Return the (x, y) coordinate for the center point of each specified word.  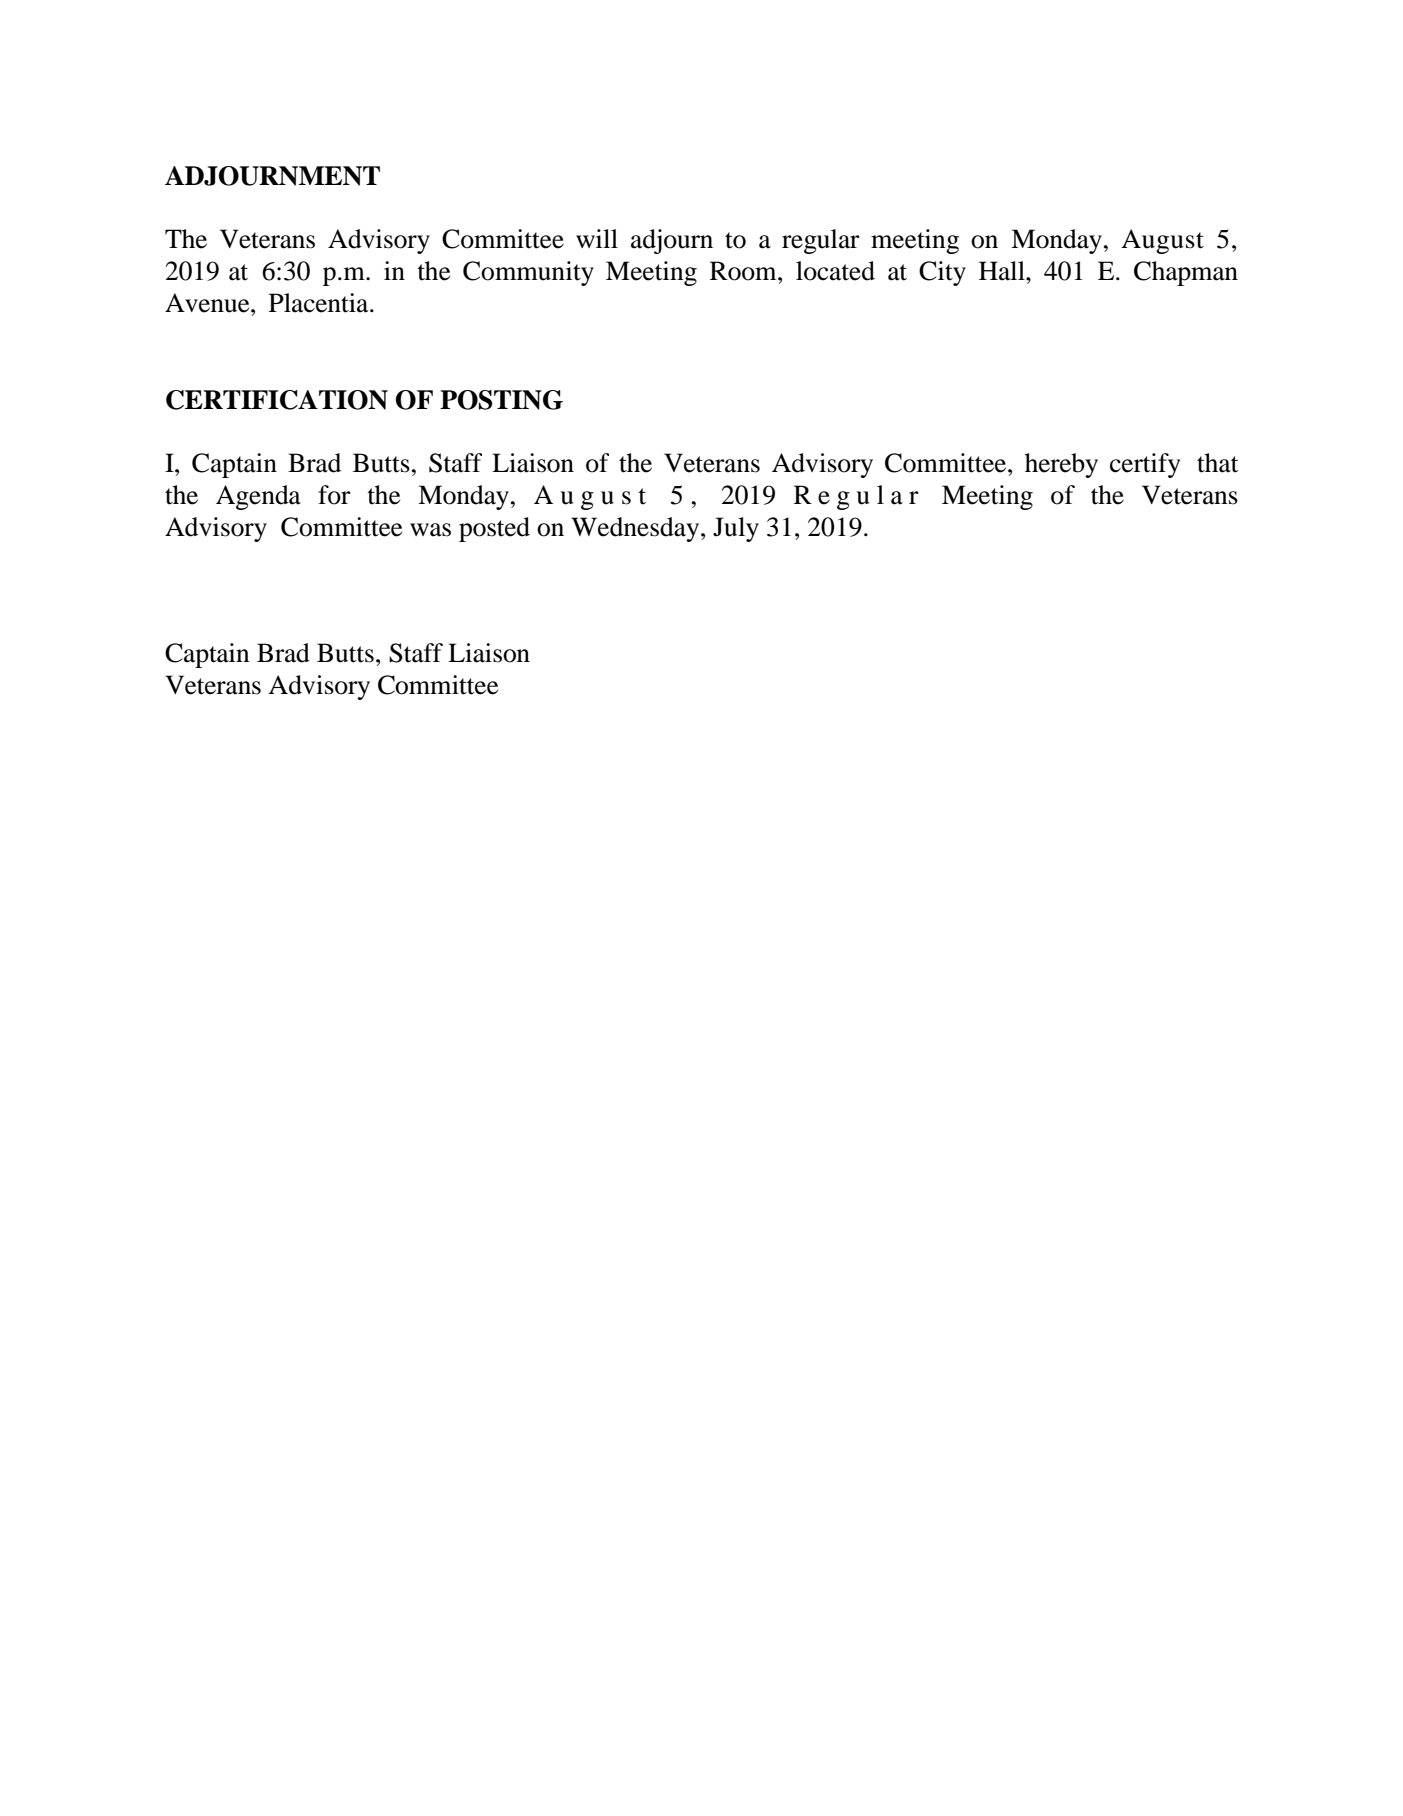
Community (528, 273)
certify (1145, 465)
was (430, 530)
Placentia (320, 303)
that (1218, 463)
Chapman (1186, 273)
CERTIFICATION (277, 400)
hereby (1061, 465)
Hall (1003, 271)
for (334, 495)
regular (821, 241)
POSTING (501, 400)
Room (744, 271)
